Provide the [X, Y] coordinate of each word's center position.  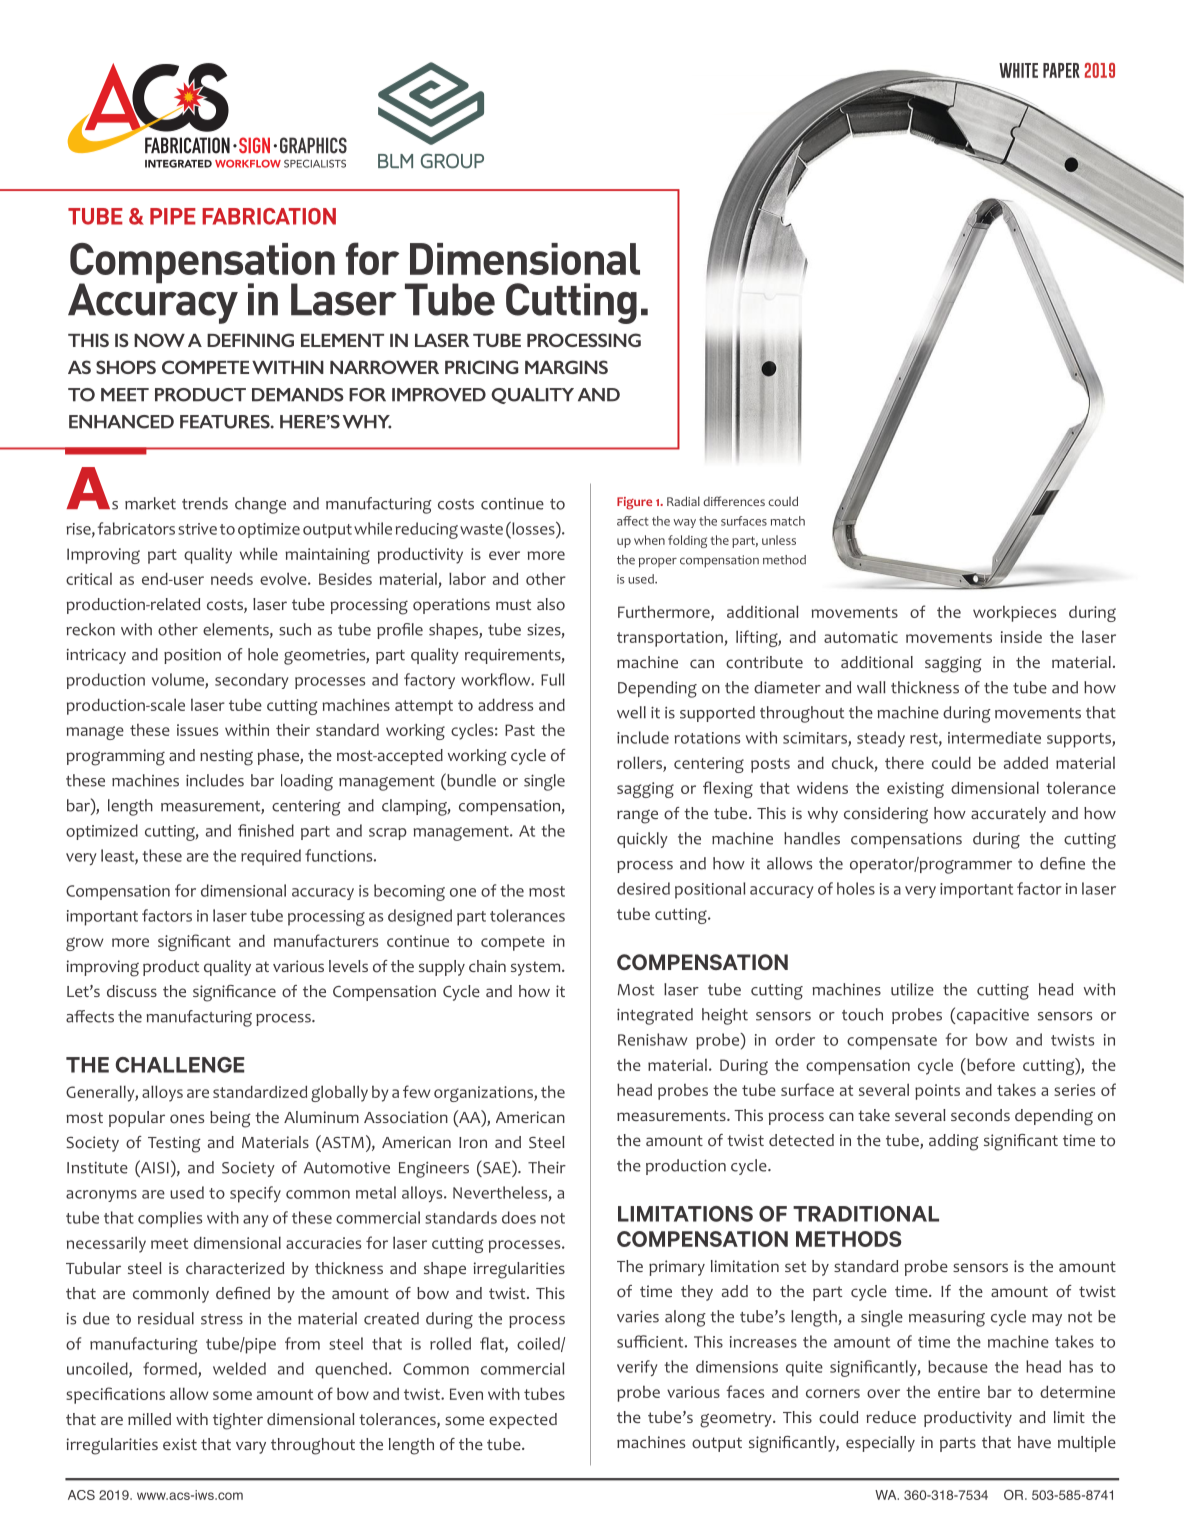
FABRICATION [269, 216]
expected [523, 1421]
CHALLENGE [180, 1065]
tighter [238, 1421]
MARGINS [566, 367]
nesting [226, 757]
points [937, 1092]
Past [520, 730]
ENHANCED [121, 422]
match [788, 521]
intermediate [994, 737]
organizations [484, 1094]
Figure [634, 503]
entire [959, 1392]
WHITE [1018, 70]
